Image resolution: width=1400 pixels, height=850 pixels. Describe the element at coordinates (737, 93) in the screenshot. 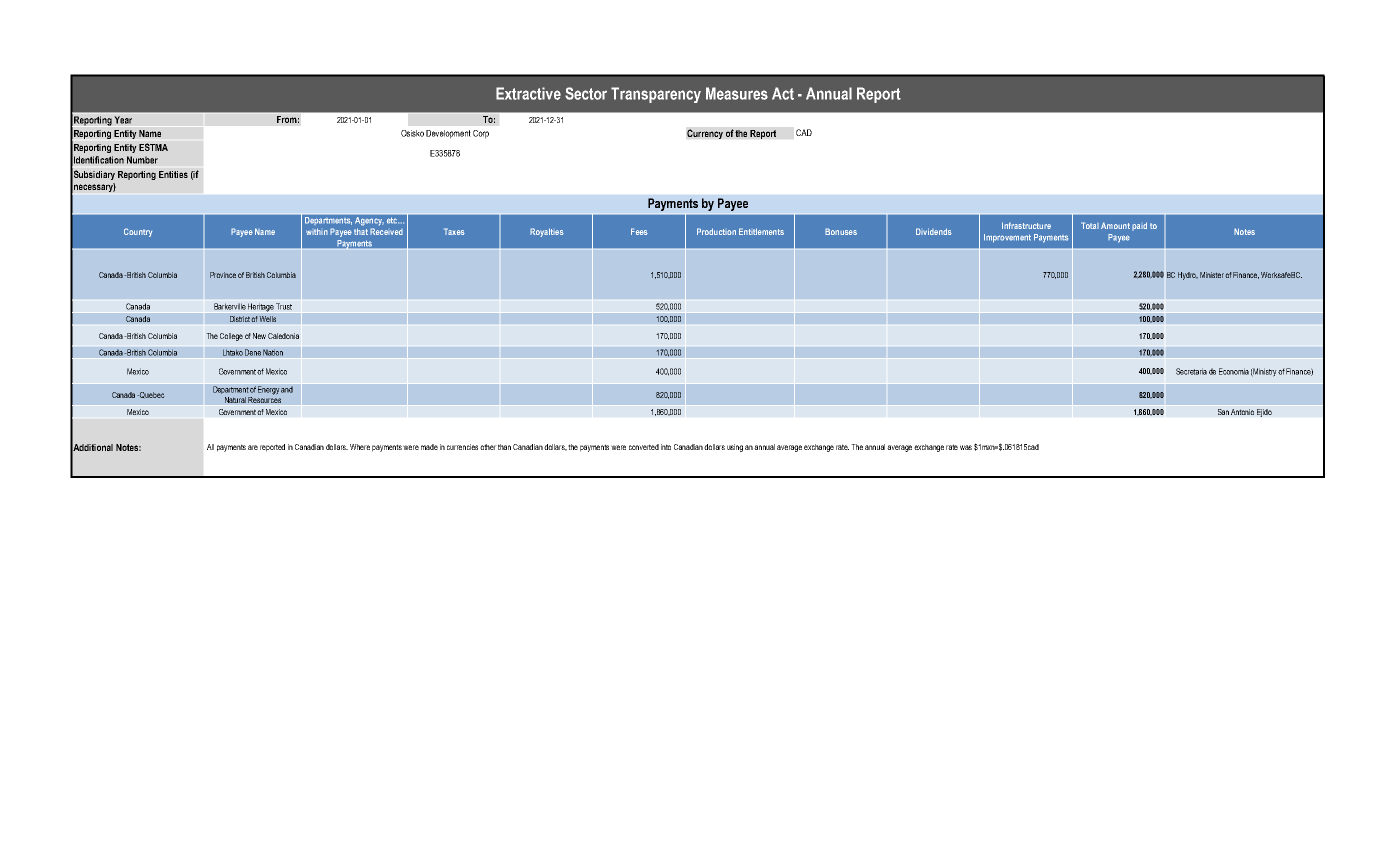

I see `Measures` at that location.
